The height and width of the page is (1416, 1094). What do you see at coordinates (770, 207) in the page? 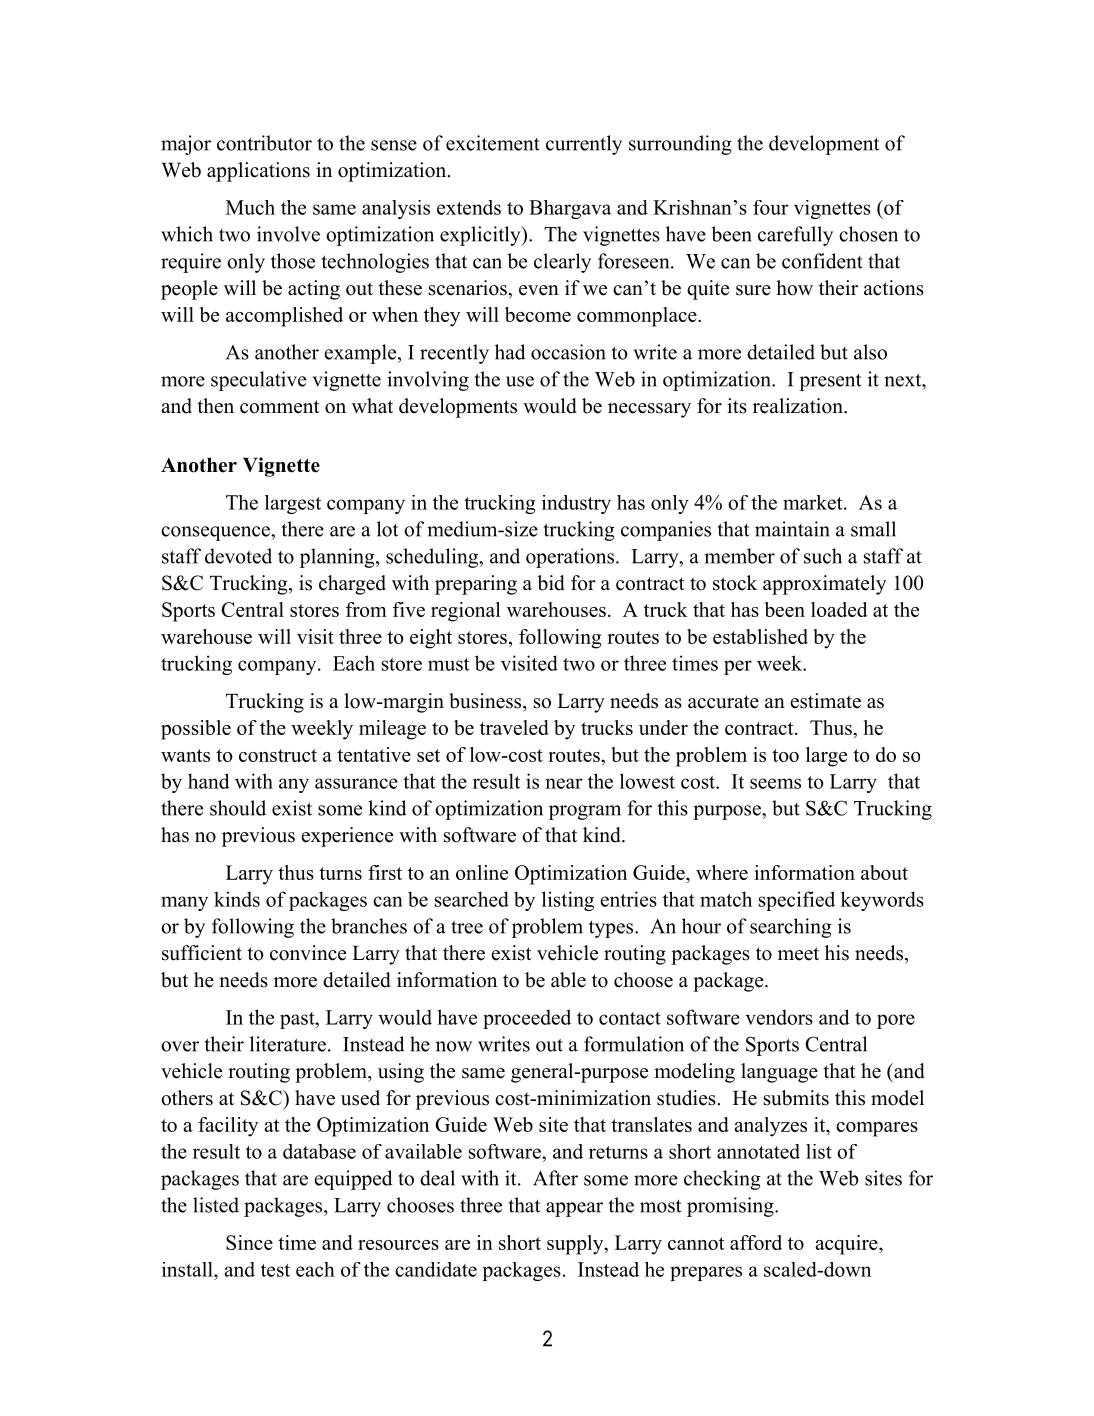
I see `four` at bounding box center [770, 207].
